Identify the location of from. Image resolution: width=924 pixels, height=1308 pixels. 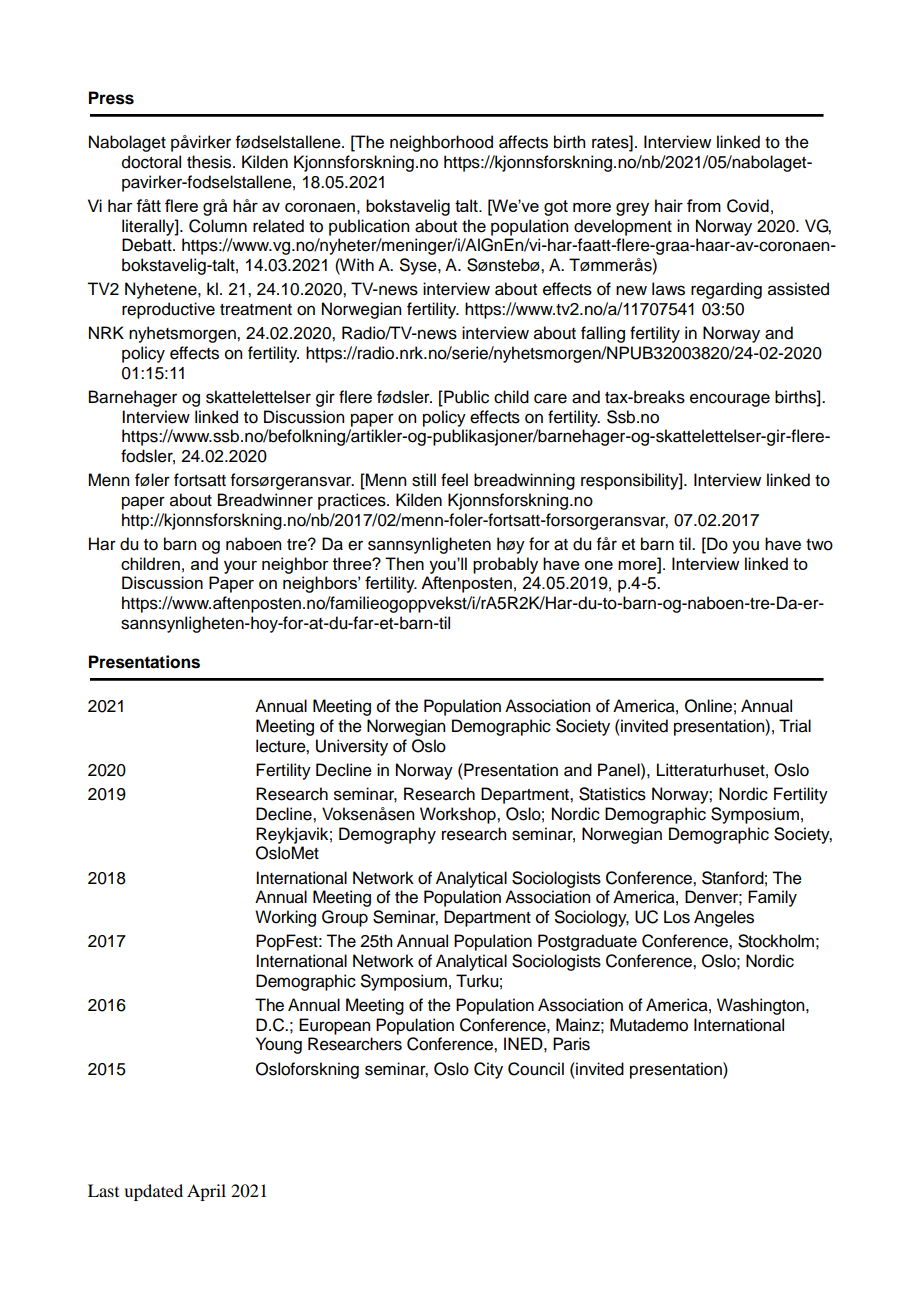
(704, 205).
